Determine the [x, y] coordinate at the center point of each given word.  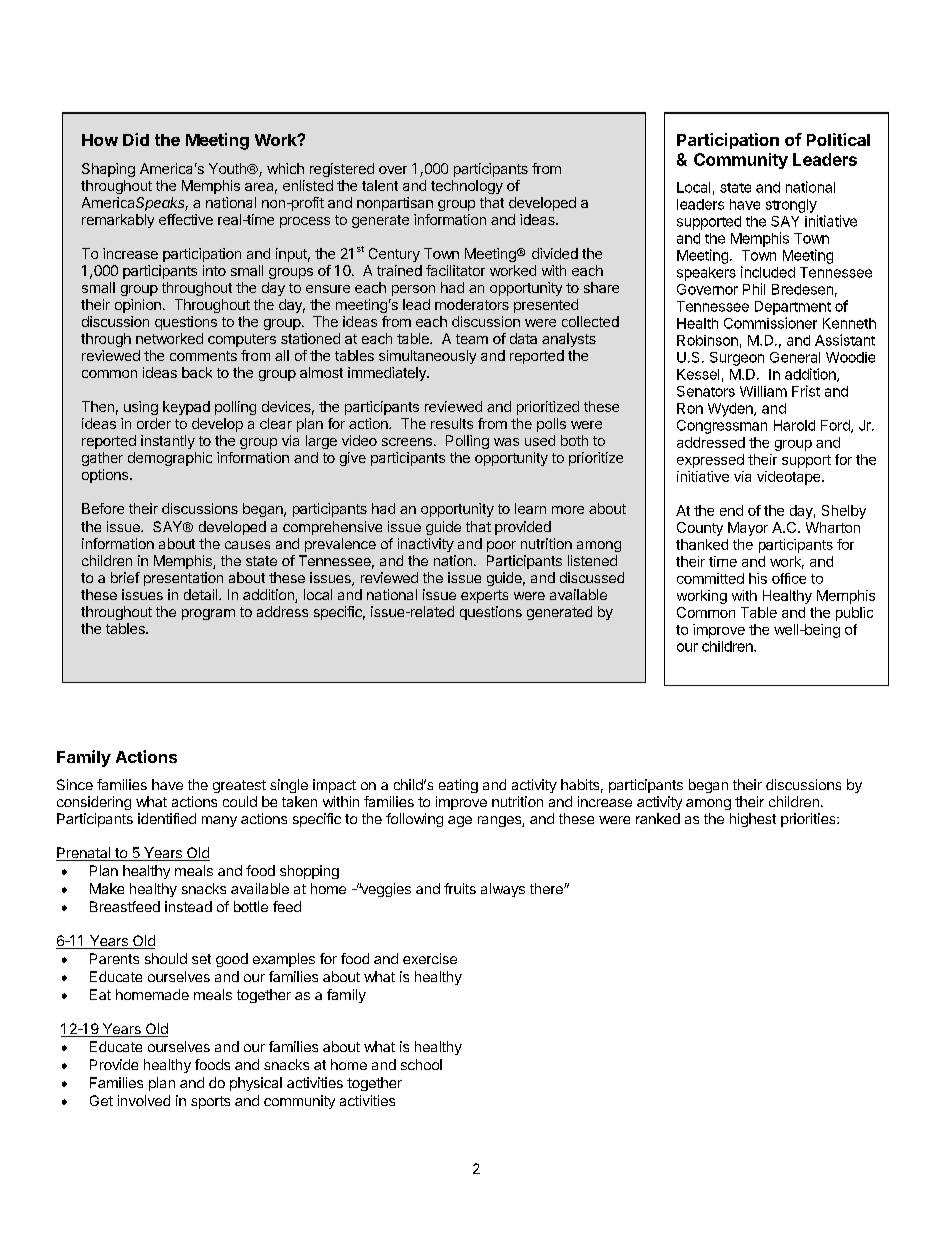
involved [144, 1100]
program [208, 614]
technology [467, 187]
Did [136, 139]
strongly [791, 206]
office [789, 578]
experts [484, 596]
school [421, 1064]
